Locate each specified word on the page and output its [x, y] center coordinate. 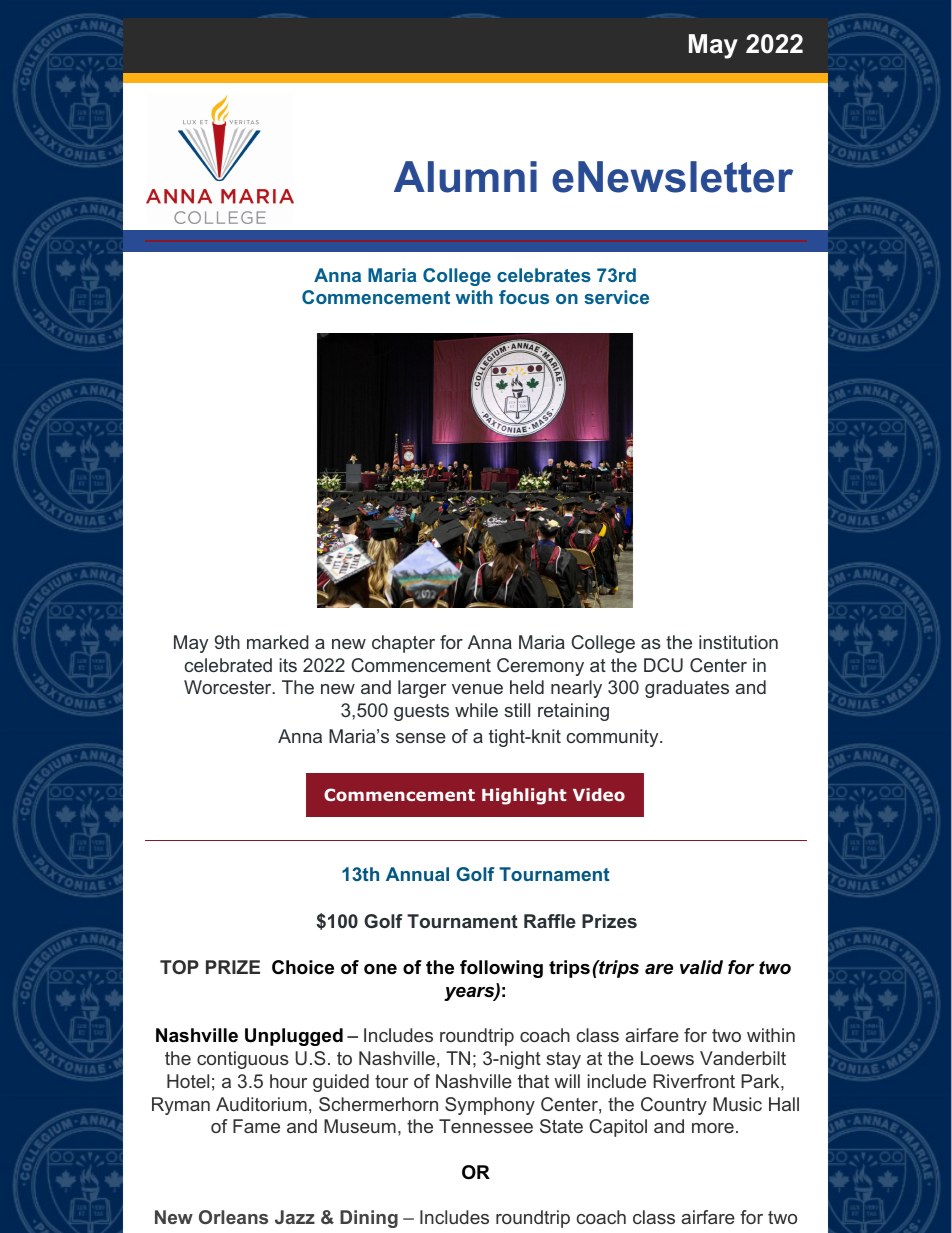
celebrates [544, 275]
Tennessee [486, 1126]
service [616, 297]
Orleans [233, 1217]
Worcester [229, 687]
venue [477, 689]
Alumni [465, 177]
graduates [687, 689]
